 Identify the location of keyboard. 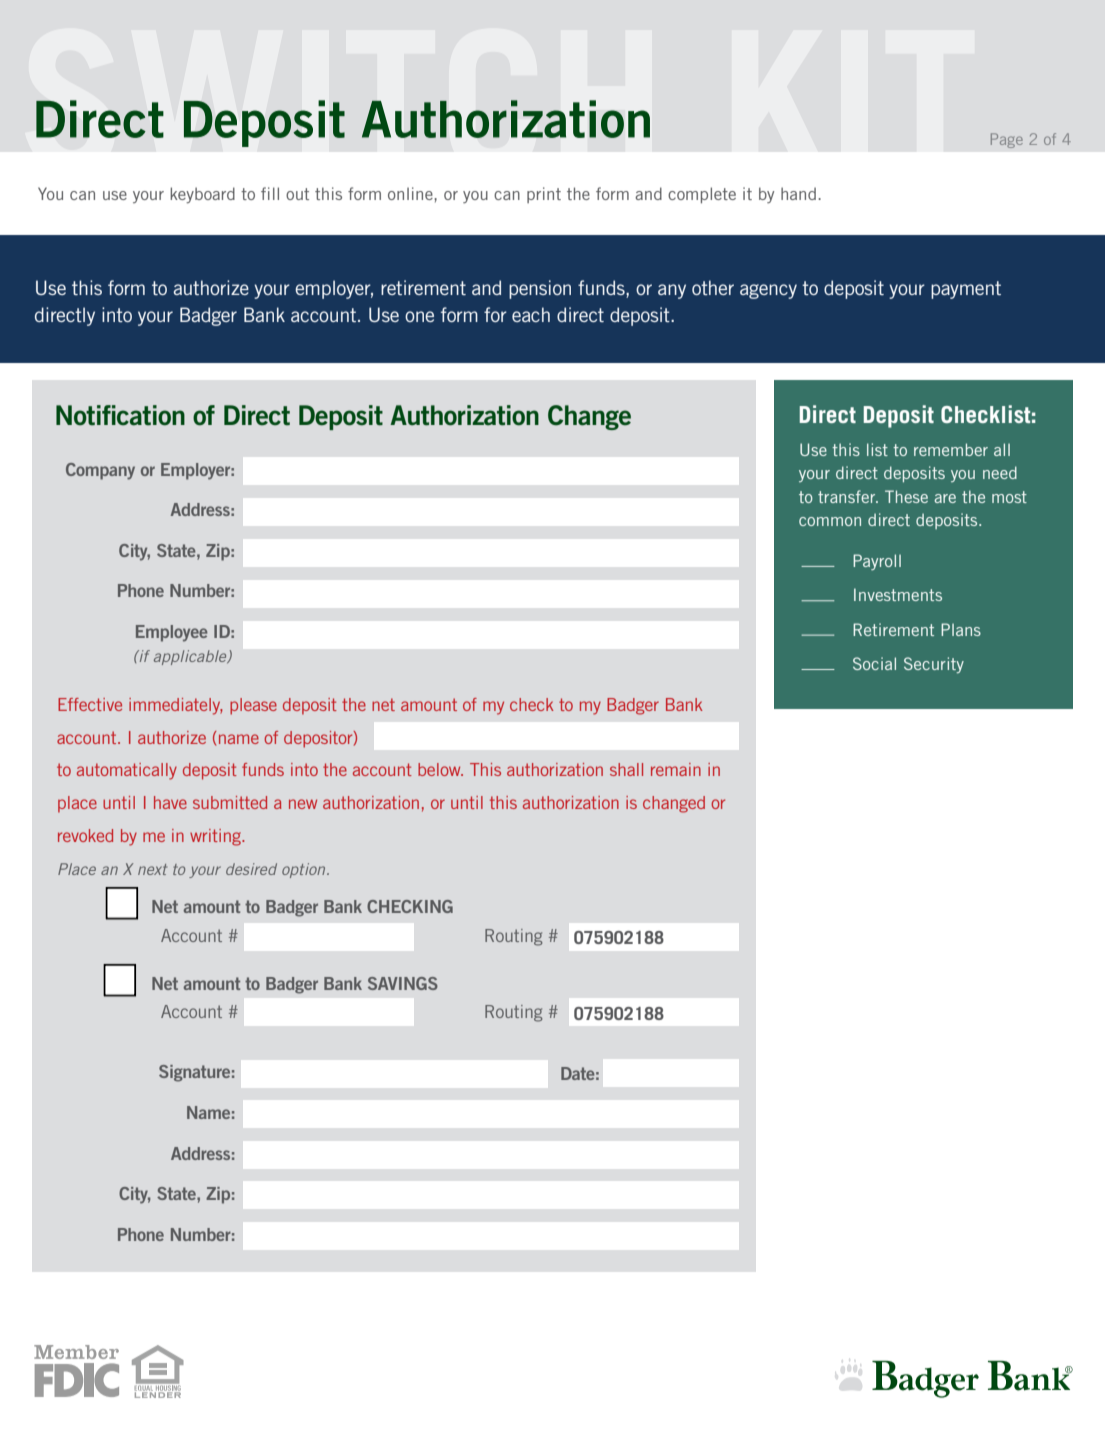
(202, 195).
